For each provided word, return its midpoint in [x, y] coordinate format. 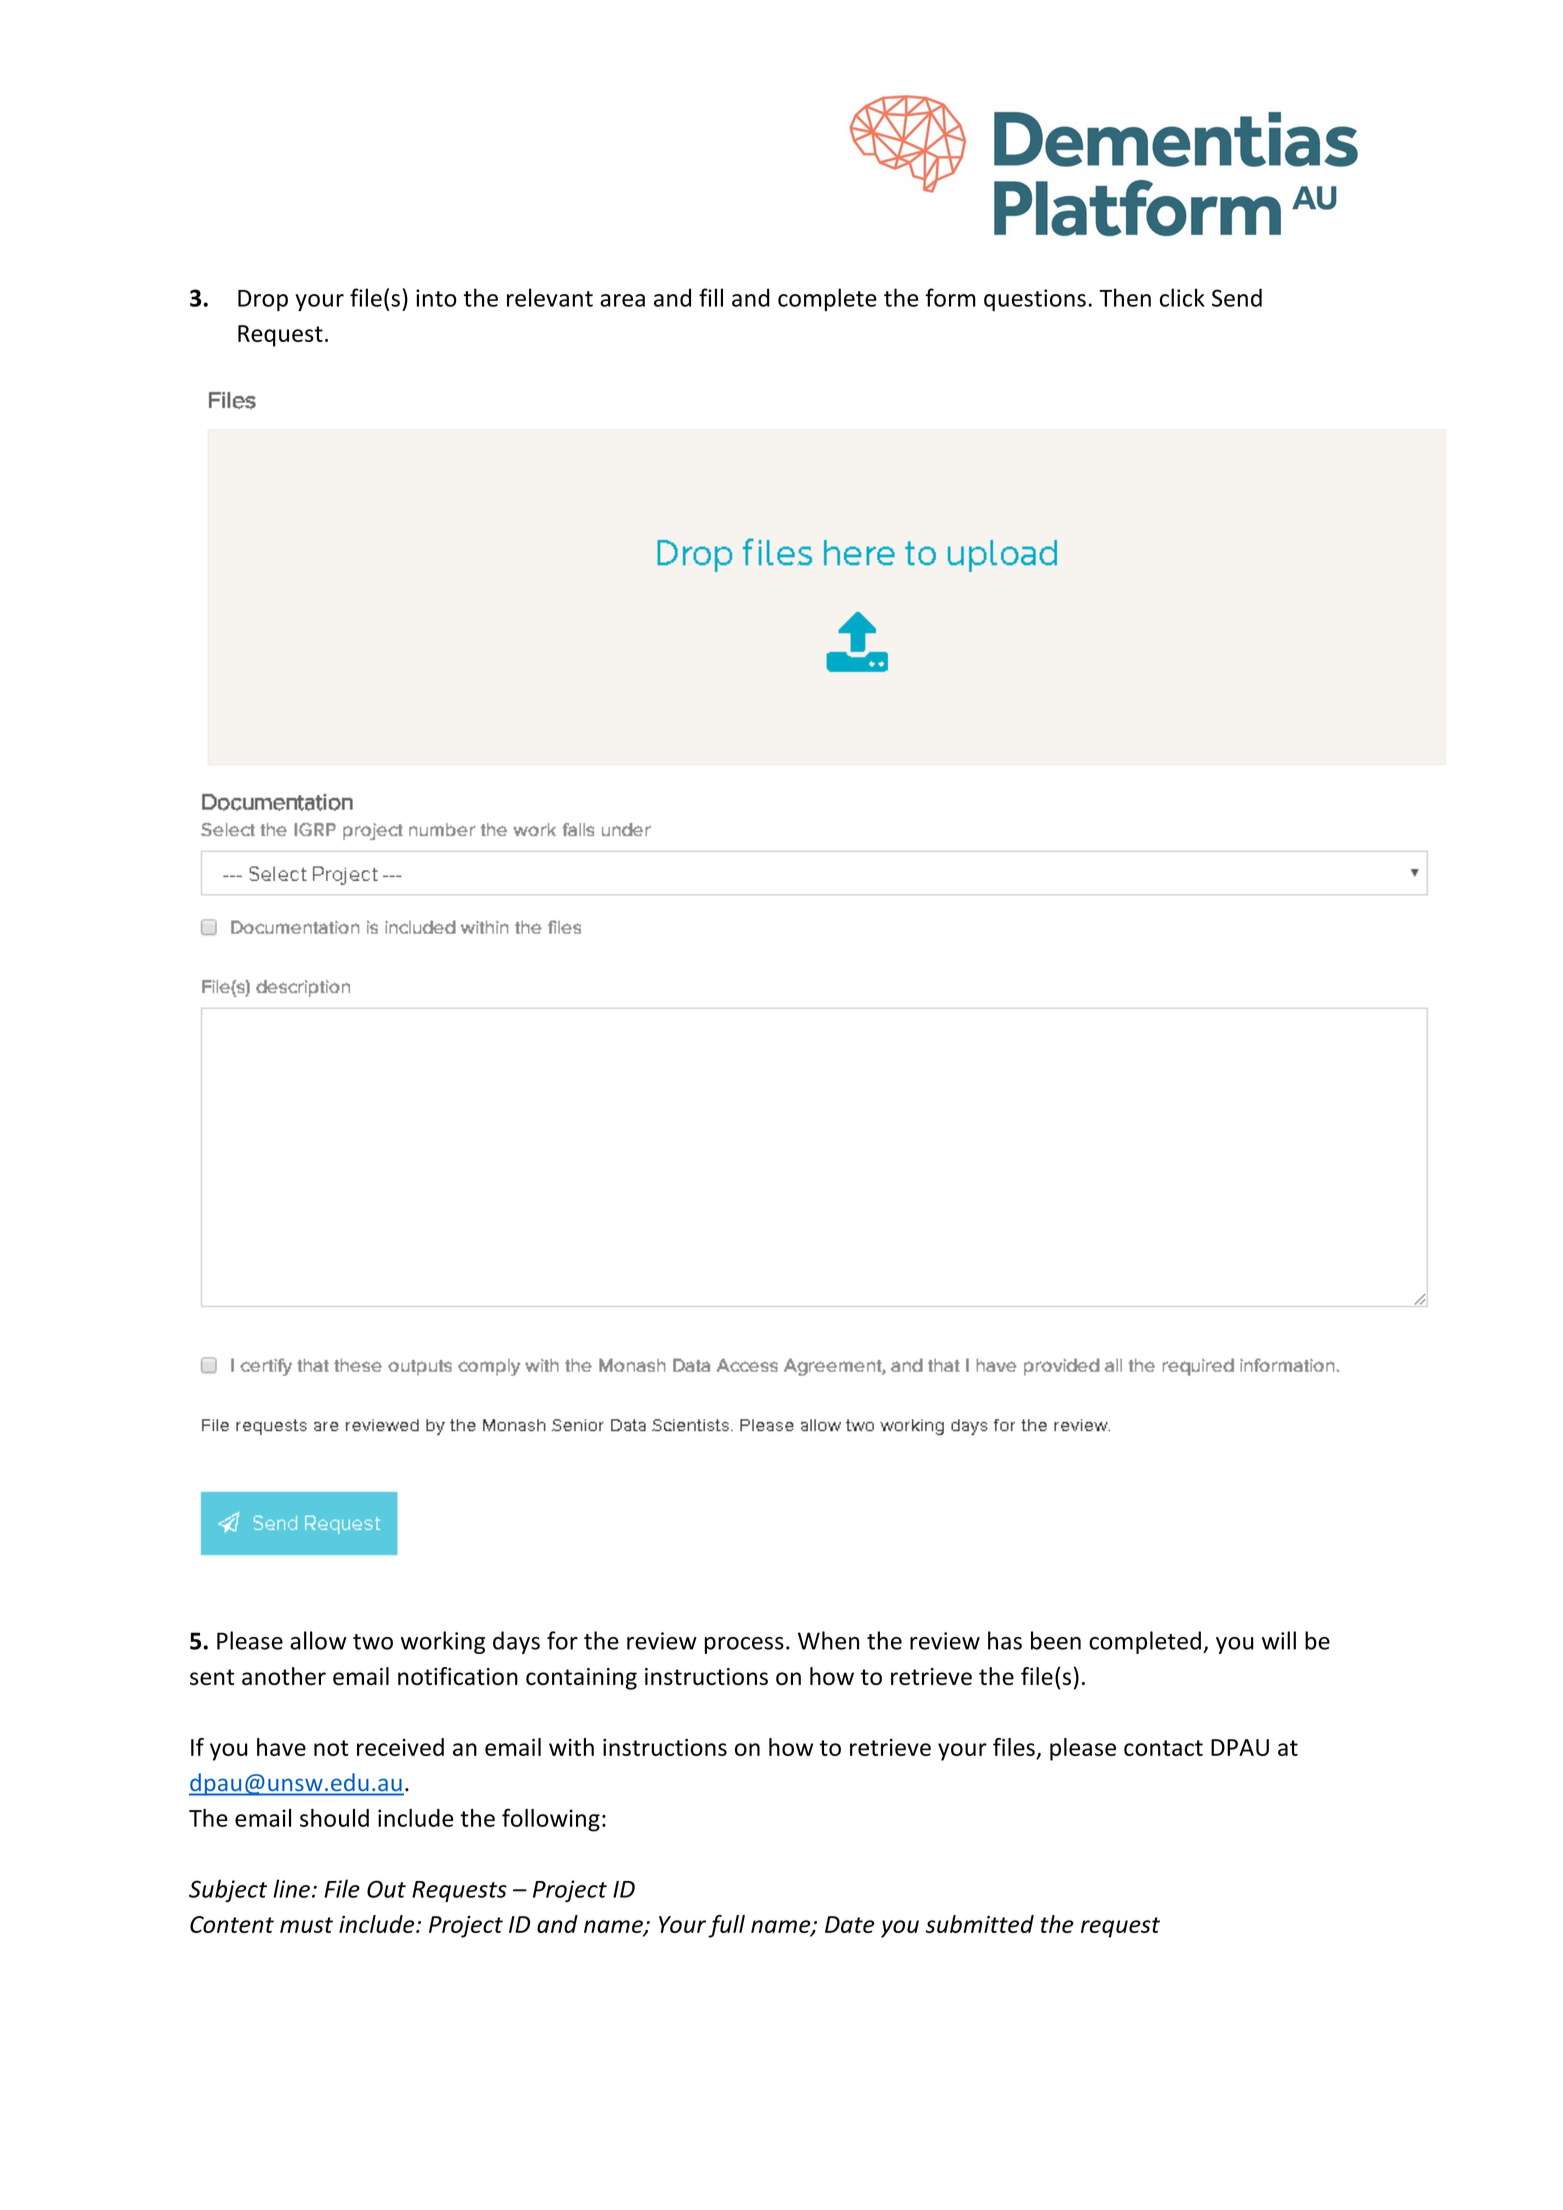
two [373, 1642]
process [744, 1645]
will [1279, 1640]
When [828, 1640]
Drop [263, 300]
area [622, 300]
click [1182, 297]
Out [386, 1889]
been [1056, 1640]
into [436, 298]
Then [1125, 297]
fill [711, 297]
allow [318, 1640]
